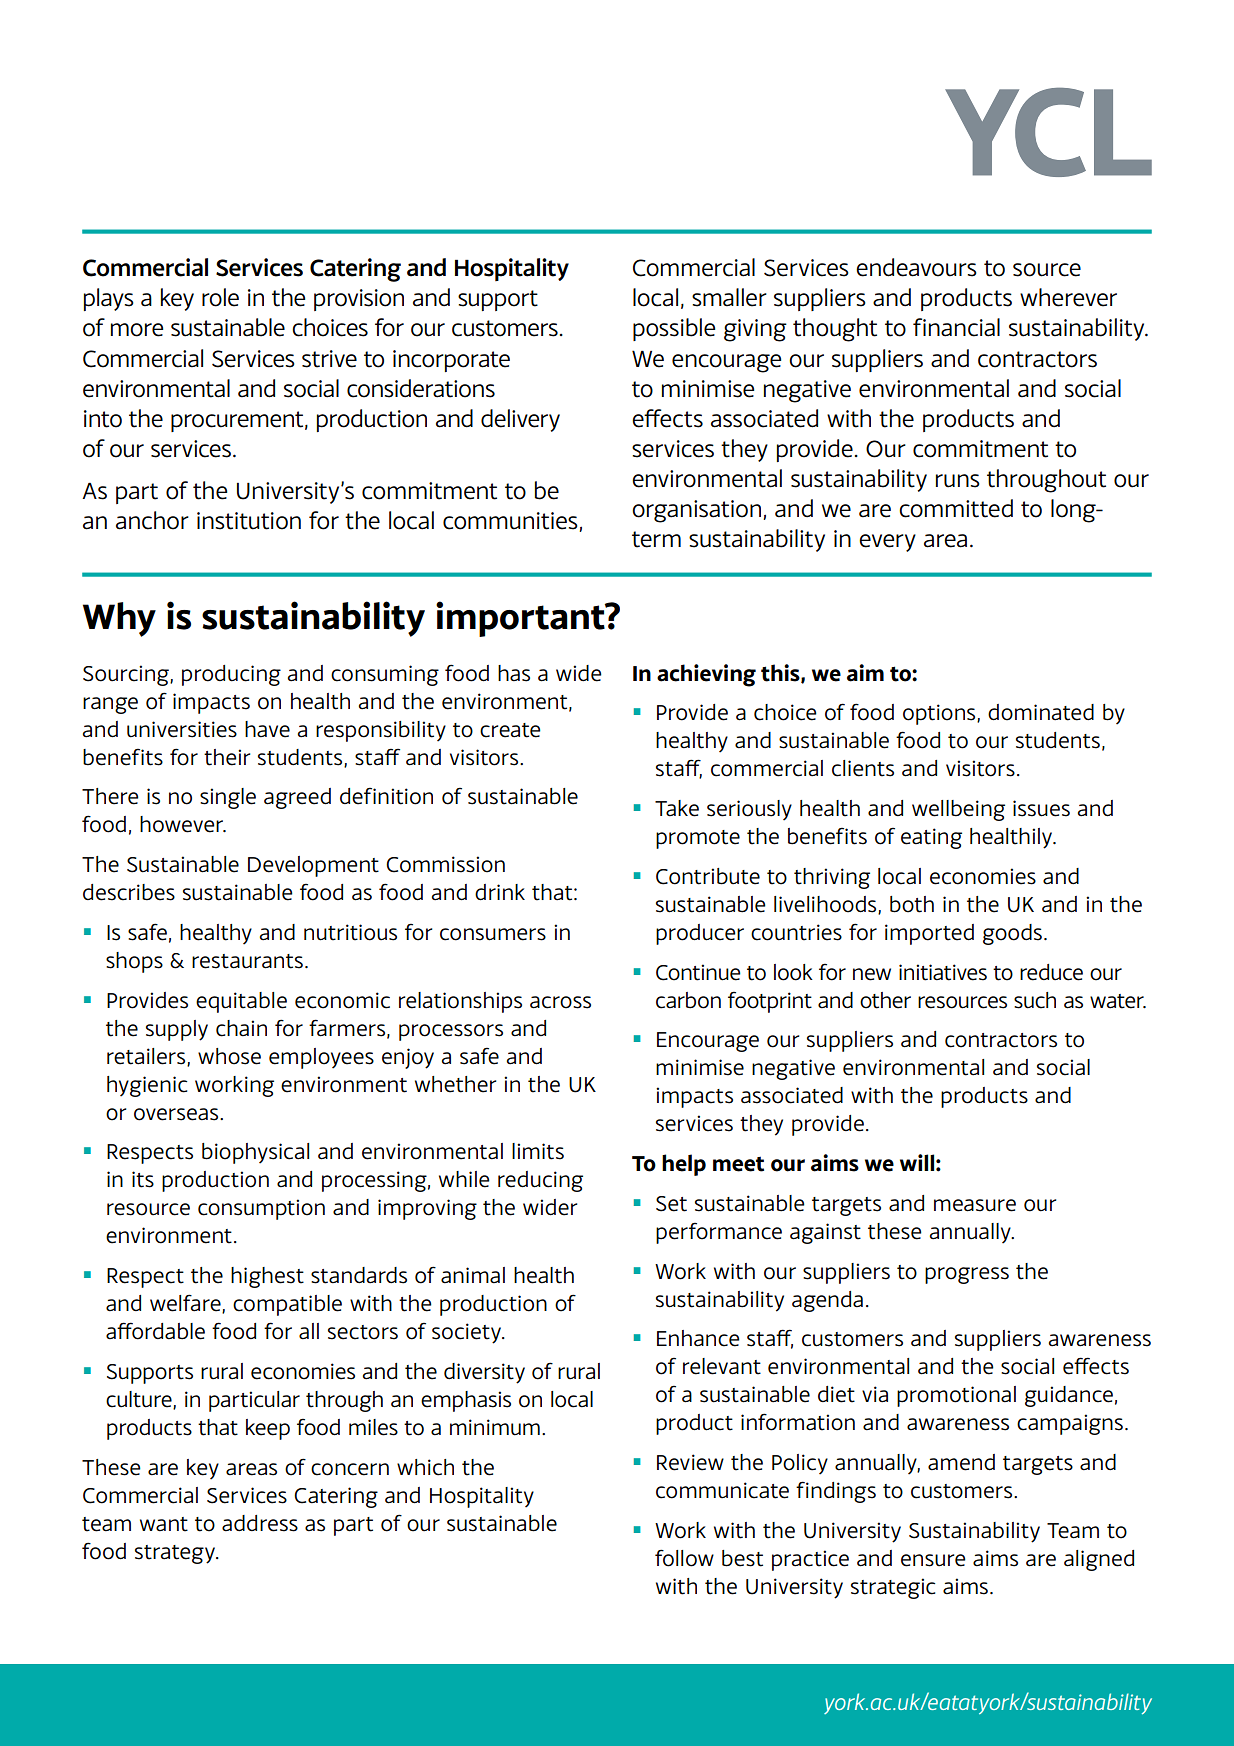 This screenshot has height=1746, width=1234. What do you see at coordinates (176, 1554) in the screenshot?
I see `strategy` at bounding box center [176, 1554].
